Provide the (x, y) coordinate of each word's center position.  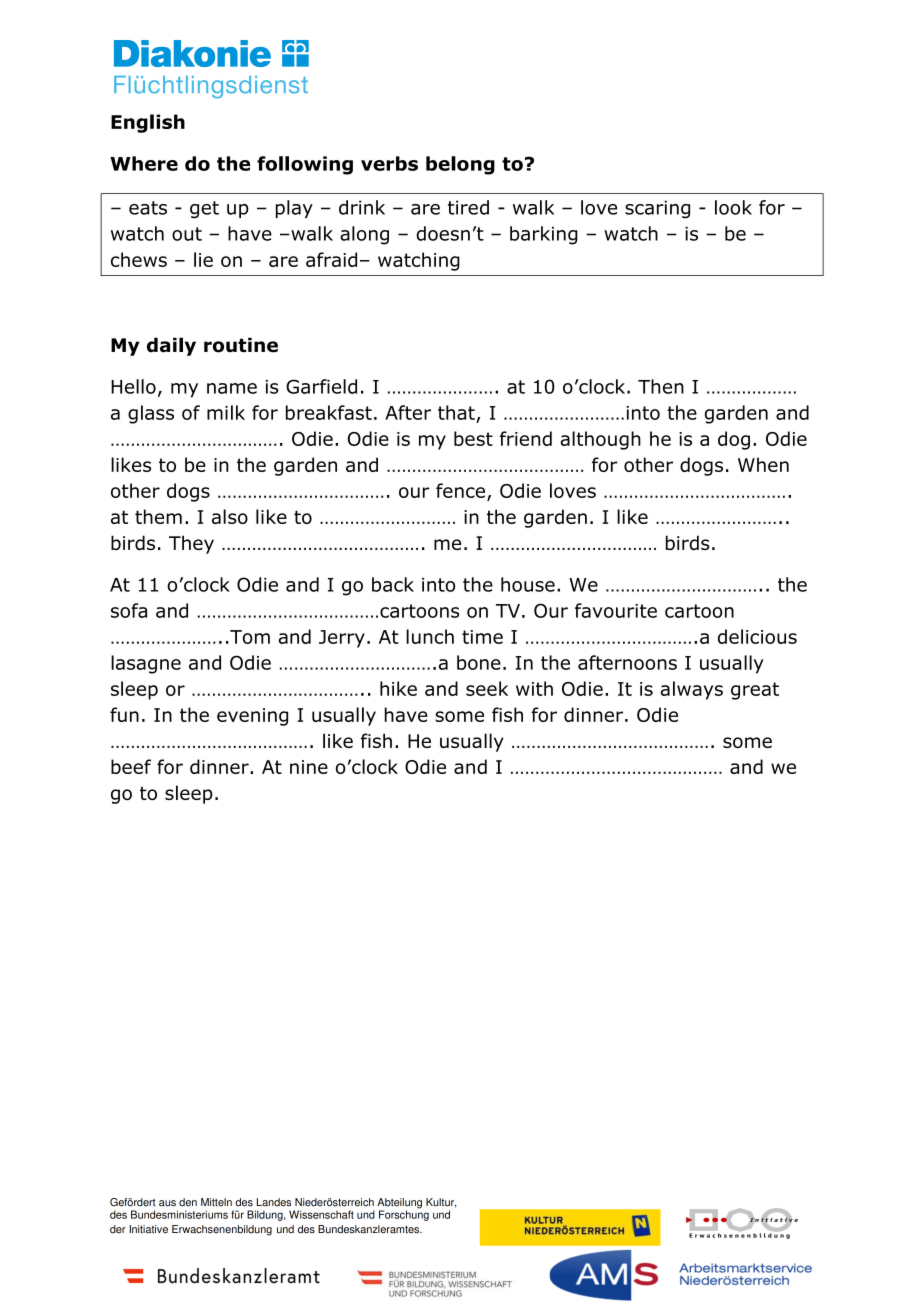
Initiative (149, 1229)
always (692, 690)
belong (460, 165)
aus (167, 1203)
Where (144, 163)
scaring (657, 209)
